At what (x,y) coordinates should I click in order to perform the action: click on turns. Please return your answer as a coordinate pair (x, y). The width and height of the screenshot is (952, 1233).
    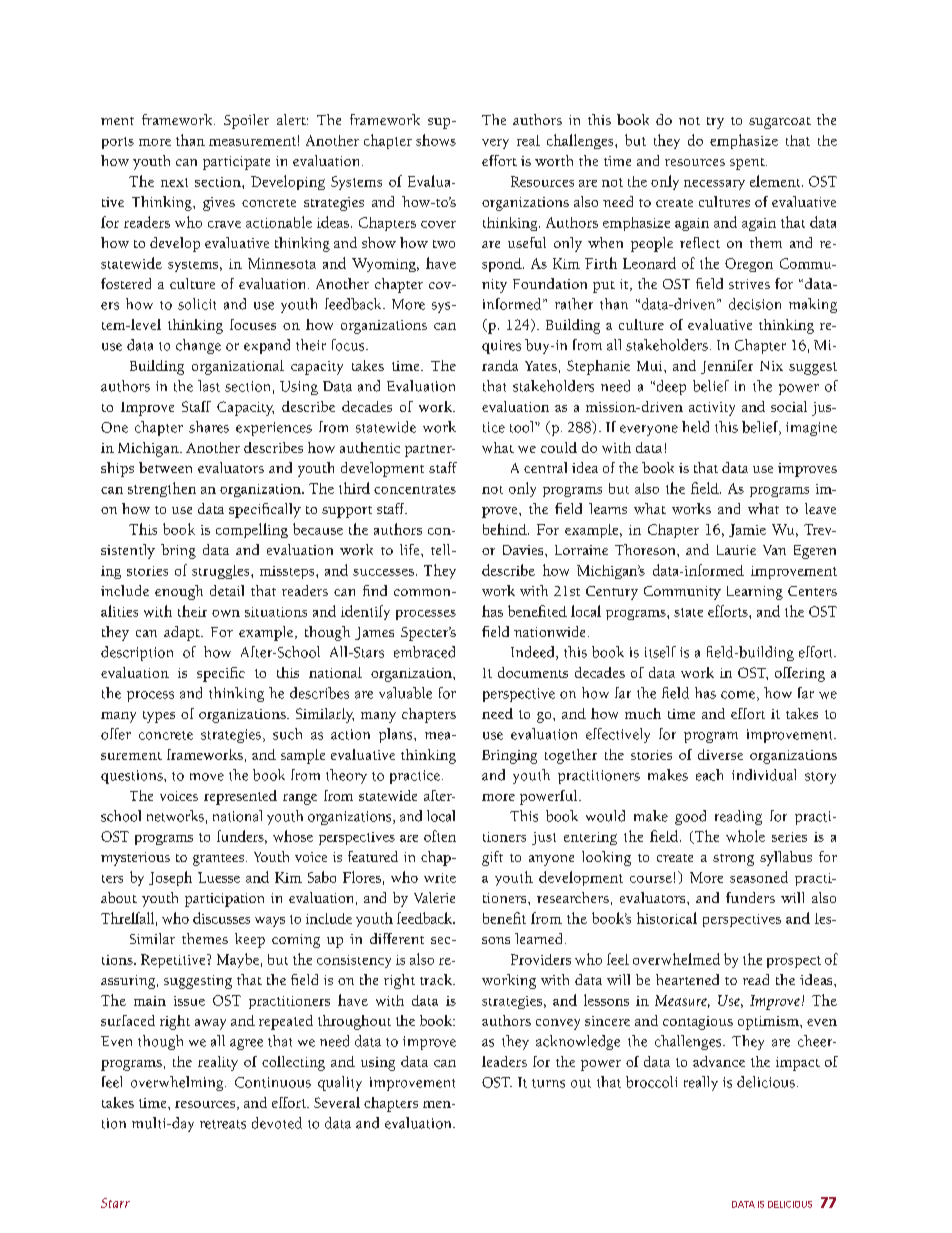
    Looking at the image, I should click on (548, 1083).
